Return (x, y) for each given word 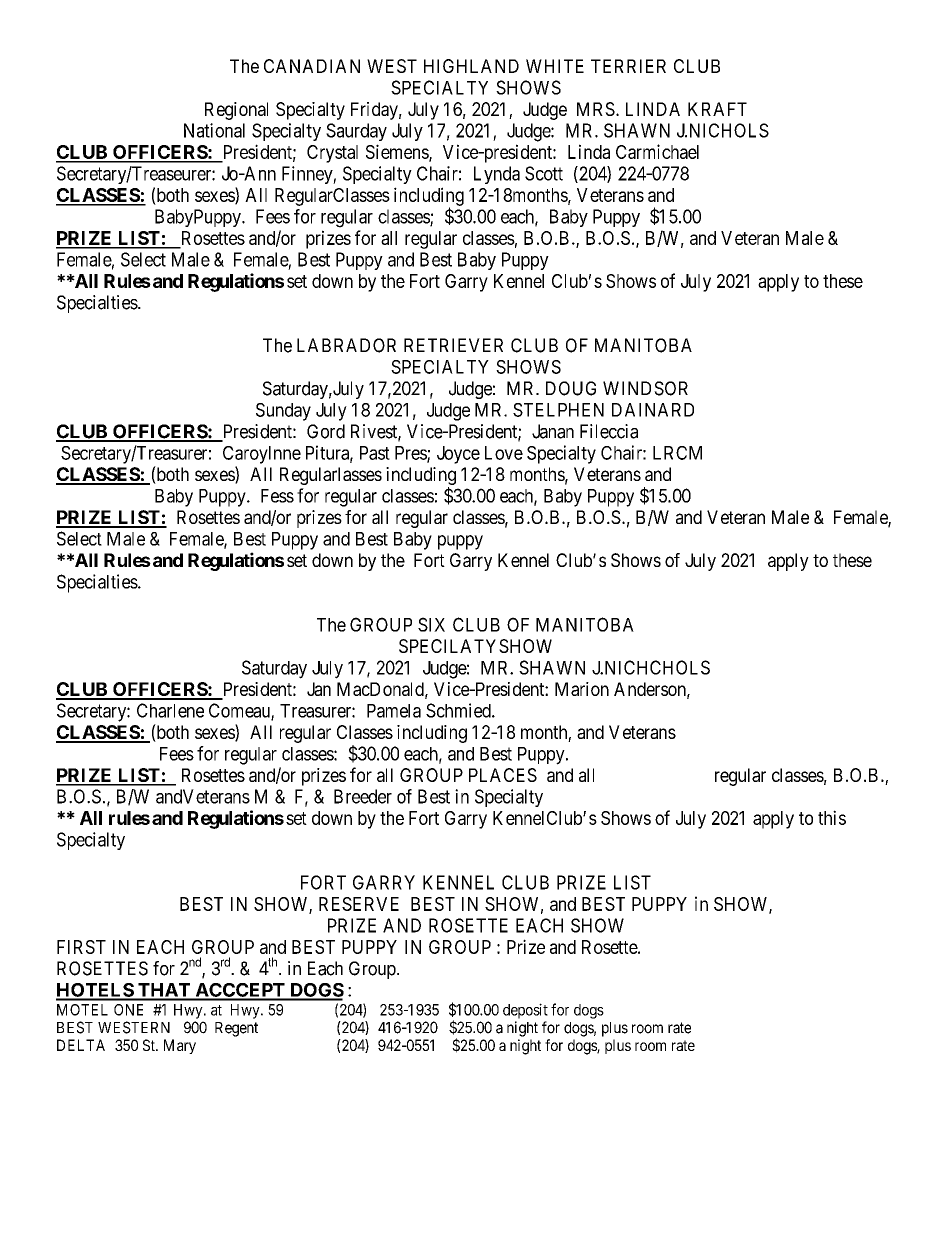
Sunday (283, 412)
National (214, 130)
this (832, 817)
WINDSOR (645, 388)
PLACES (503, 775)
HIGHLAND (471, 66)
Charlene (170, 710)
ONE (128, 1010)
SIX (431, 624)
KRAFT (717, 109)
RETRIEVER (453, 345)
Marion (582, 689)
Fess (277, 496)
